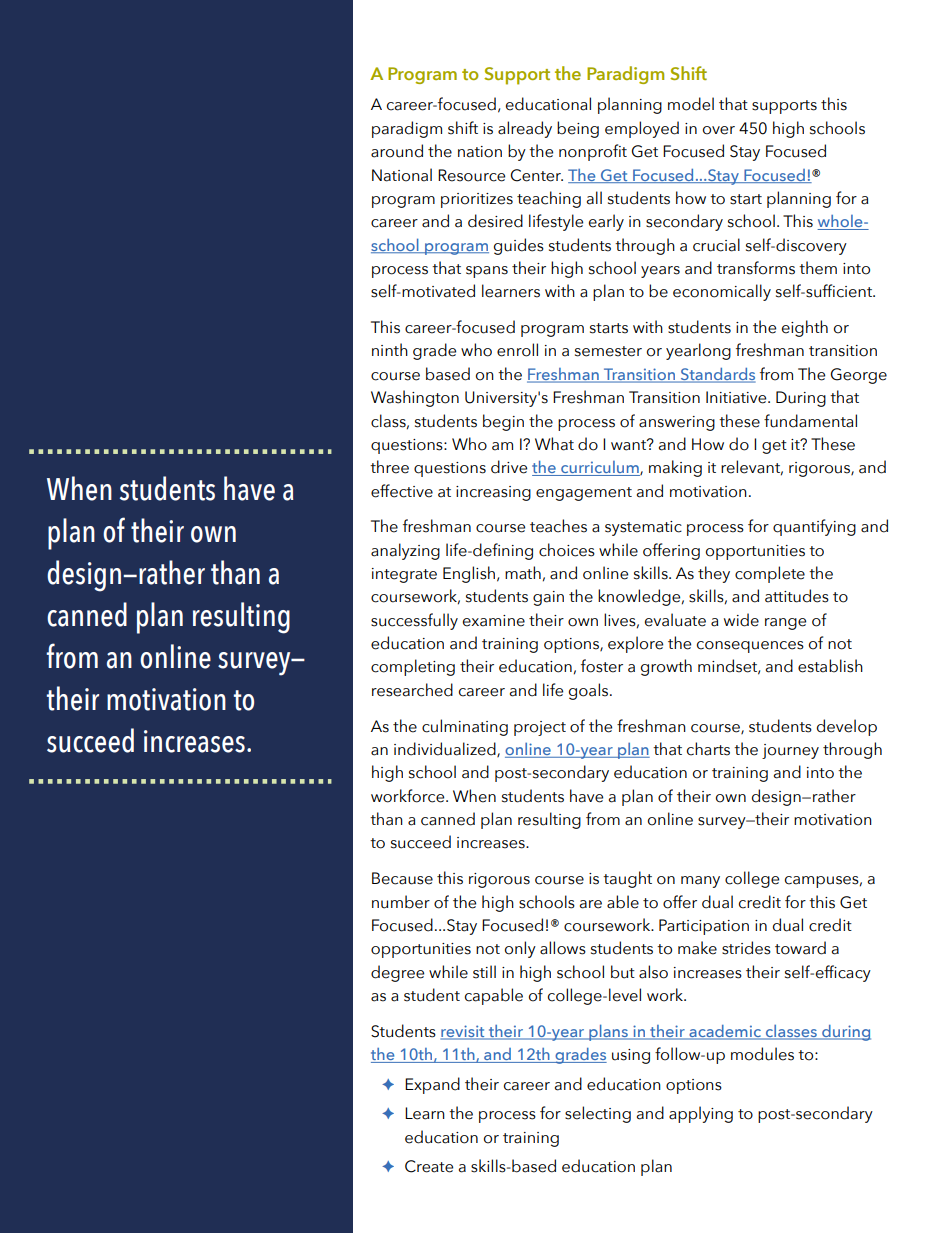 The image size is (952, 1233). I want to click on explore, so click(635, 644).
